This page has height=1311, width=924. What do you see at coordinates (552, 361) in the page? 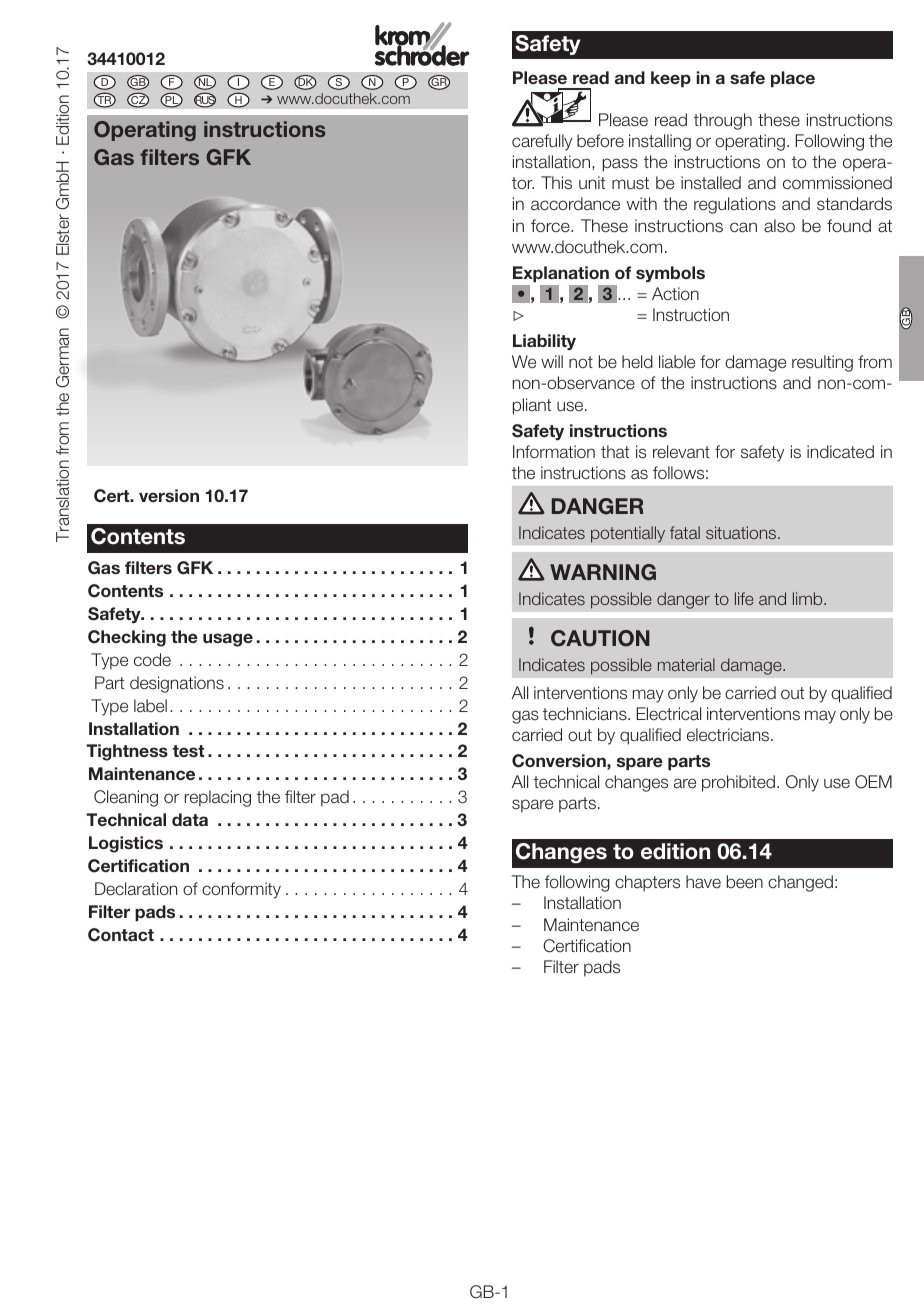
I see `will` at bounding box center [552, 361].
